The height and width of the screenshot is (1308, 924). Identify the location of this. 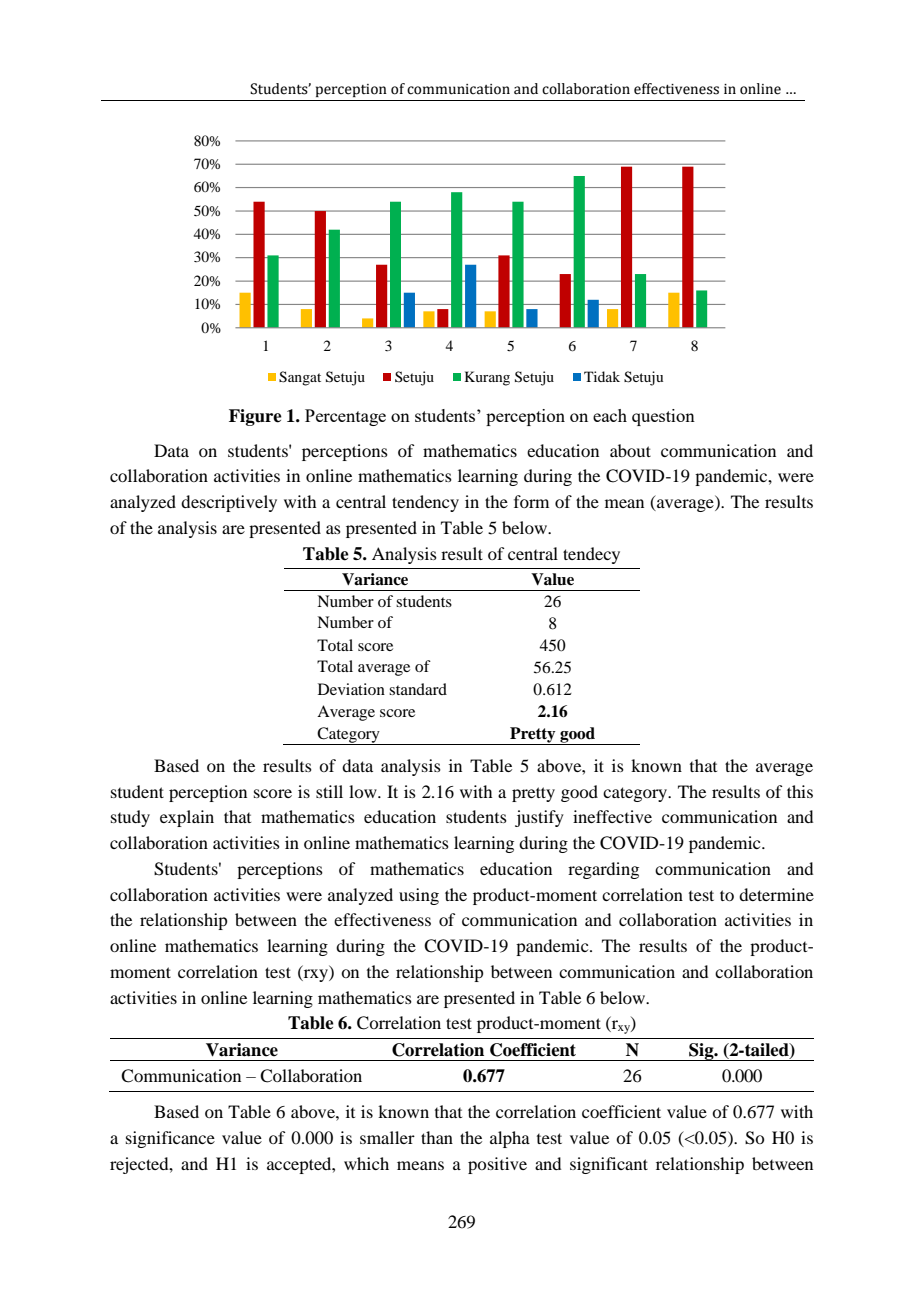
(800, 791).
